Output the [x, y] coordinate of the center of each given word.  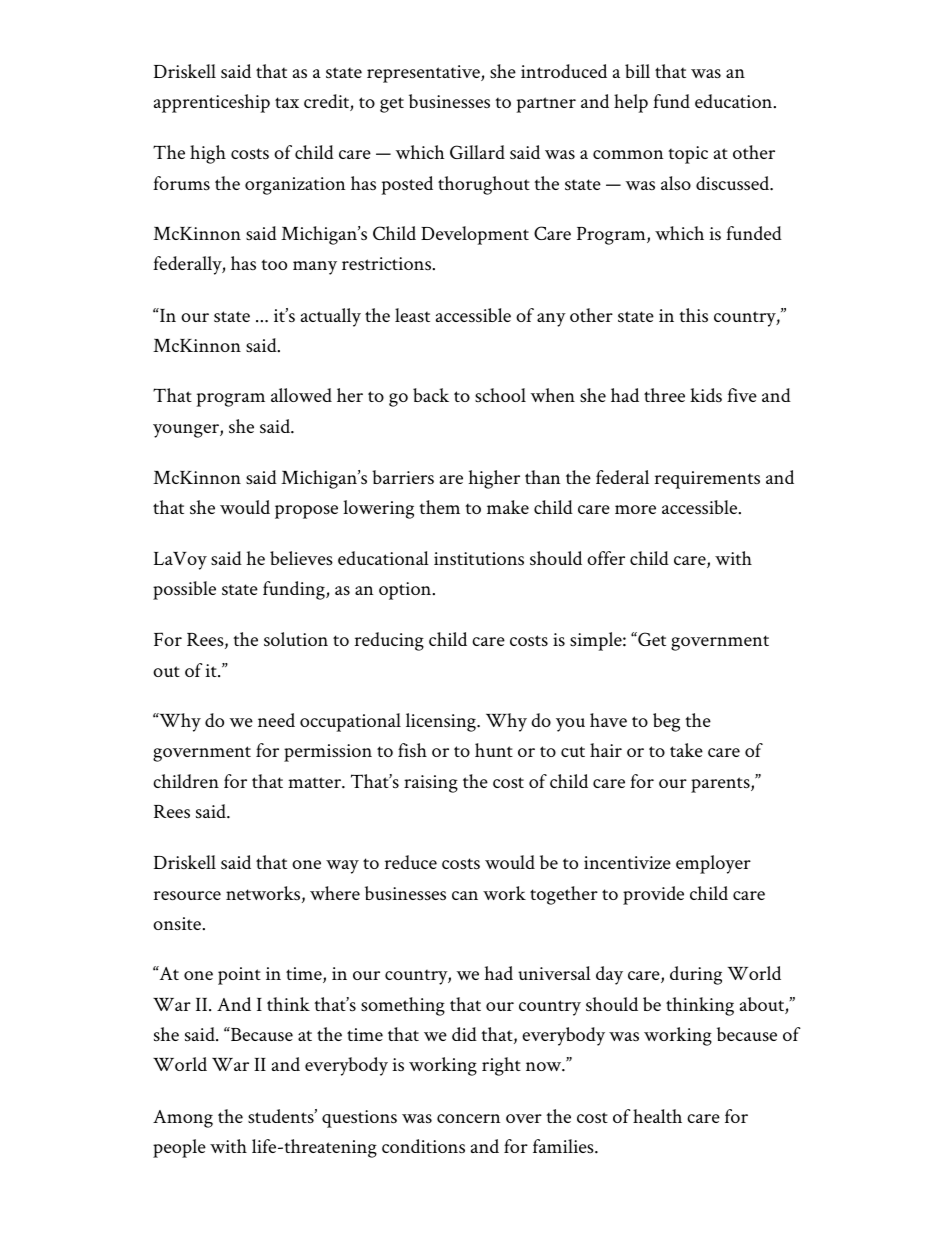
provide [653, 895]
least [412, 315]
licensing [442, 722]
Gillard [477, 152]
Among [183, 1119]
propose [306, 512]
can [465, 895]
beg [666, 722]
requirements [707, 480]
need [276, 720]
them [439, 507]
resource [187, 896]
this [693, 315]
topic [688, 155]
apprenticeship [212, 103]
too [274, 265]
